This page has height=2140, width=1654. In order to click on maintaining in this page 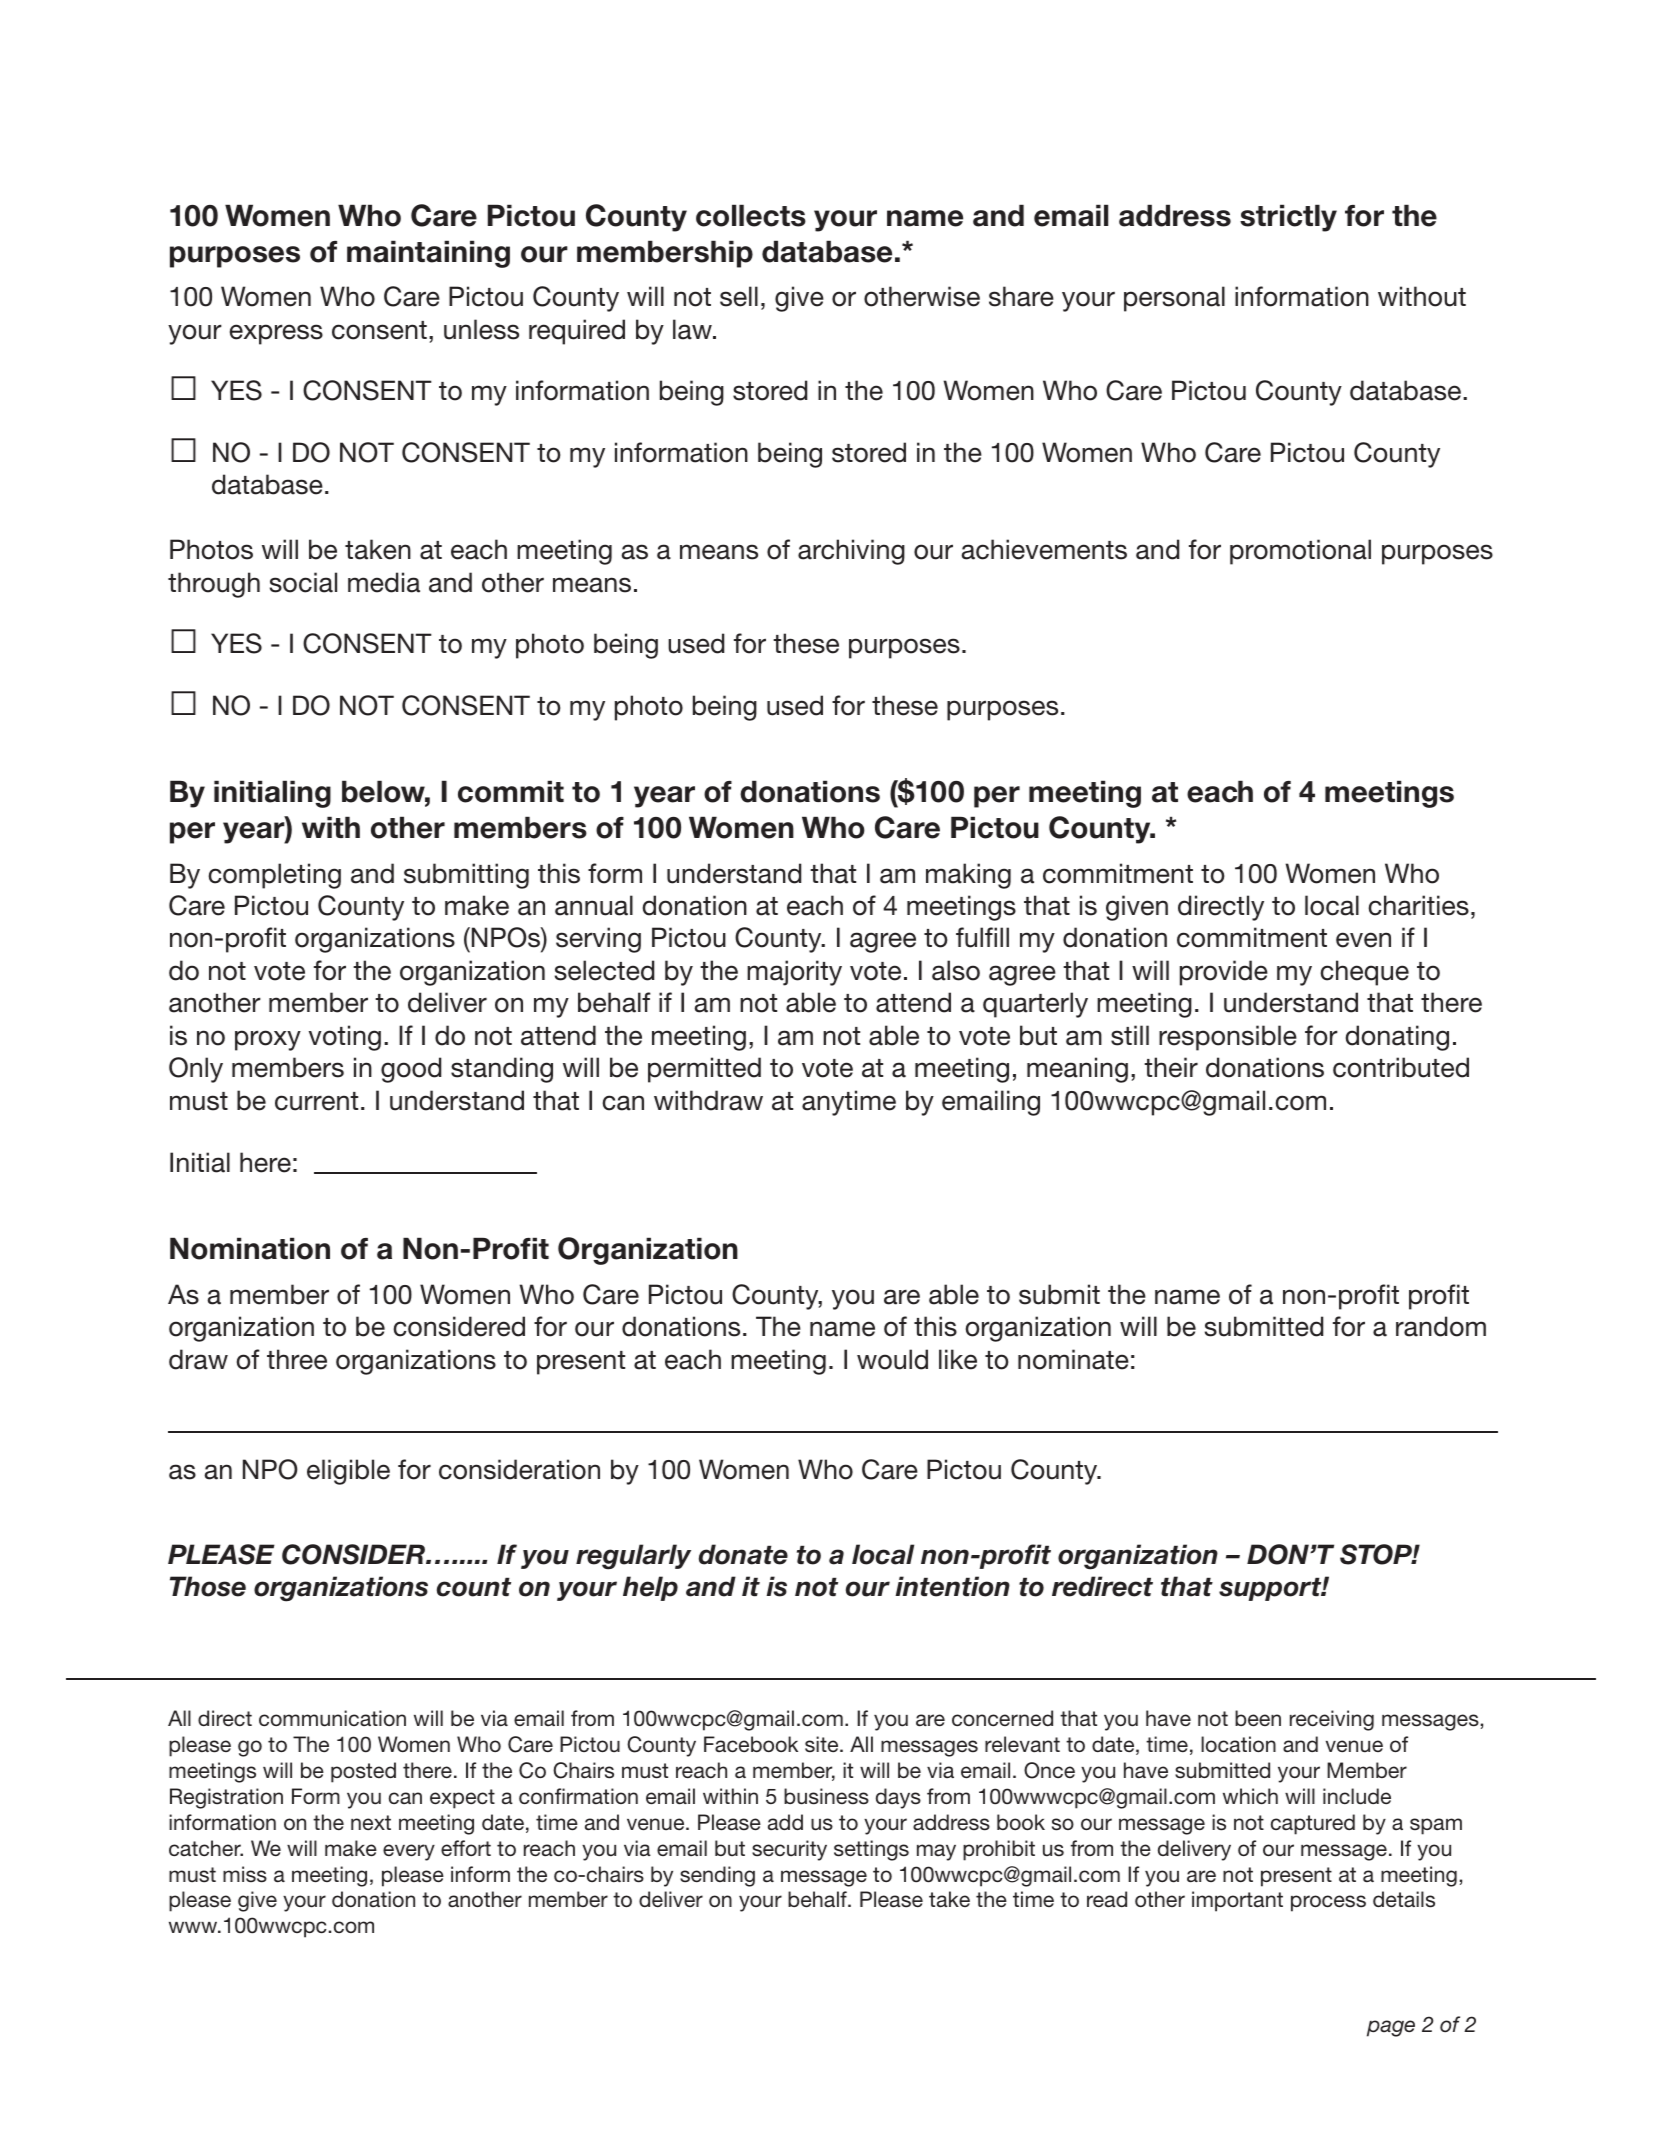, I will do `click(428, 254)`.
